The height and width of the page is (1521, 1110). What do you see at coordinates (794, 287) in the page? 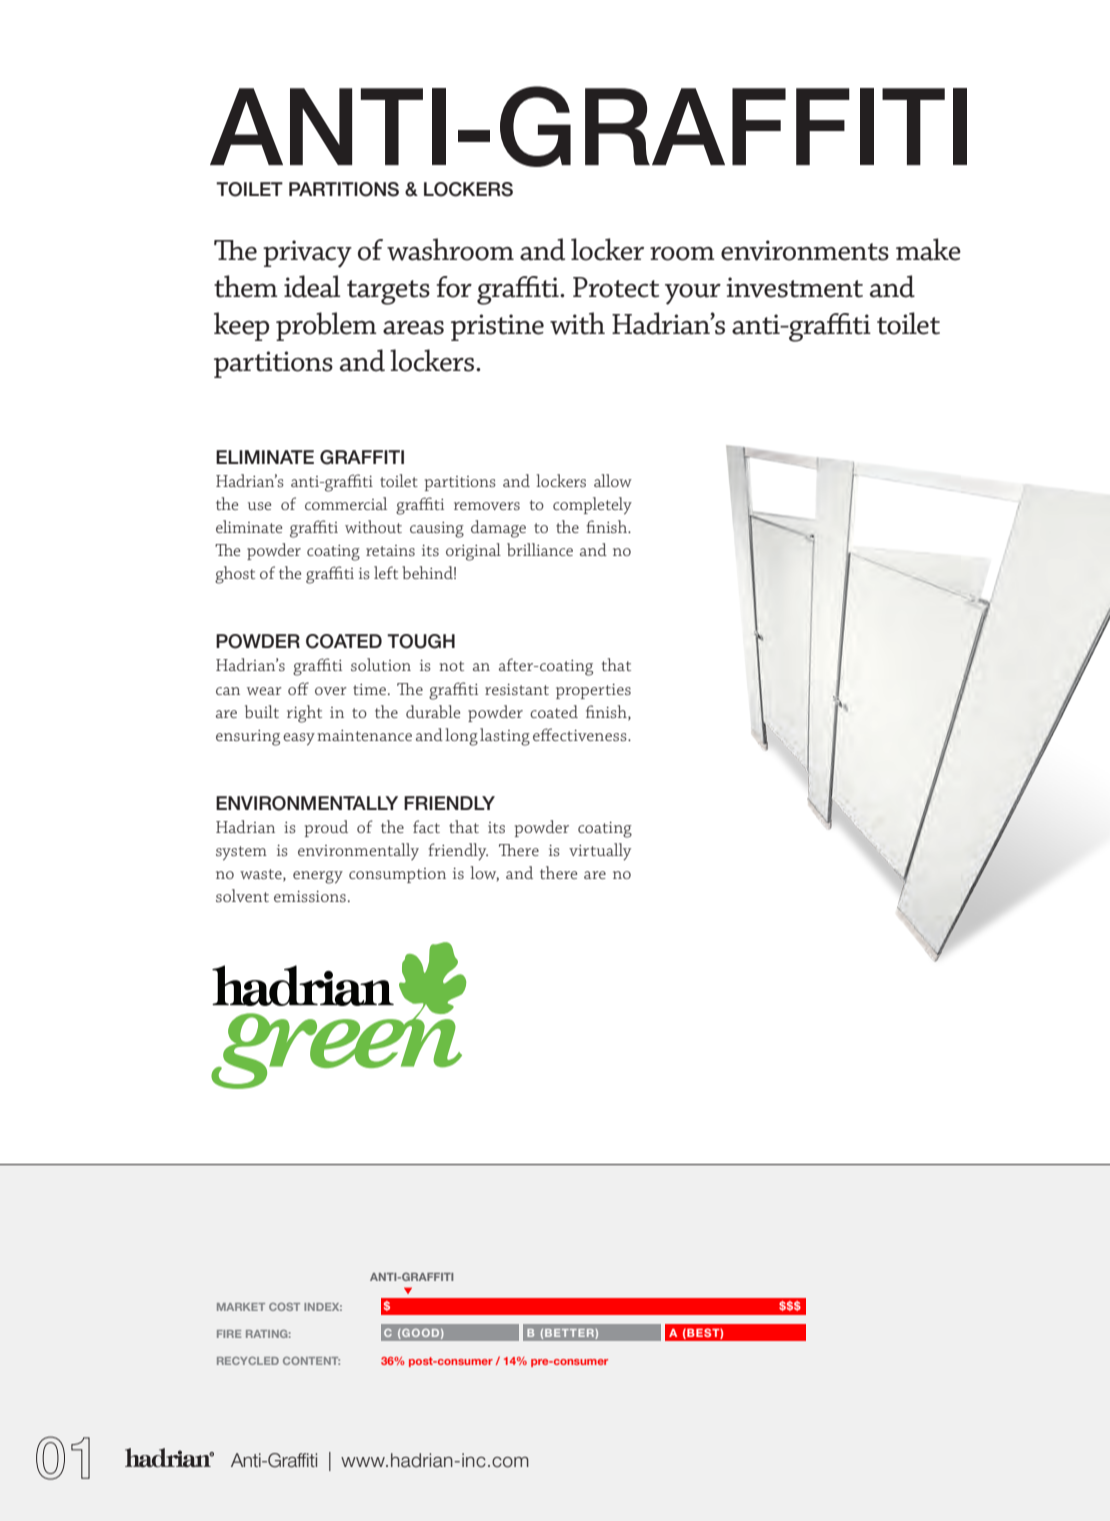
I see `investment` at bounding box center [794, 287].
